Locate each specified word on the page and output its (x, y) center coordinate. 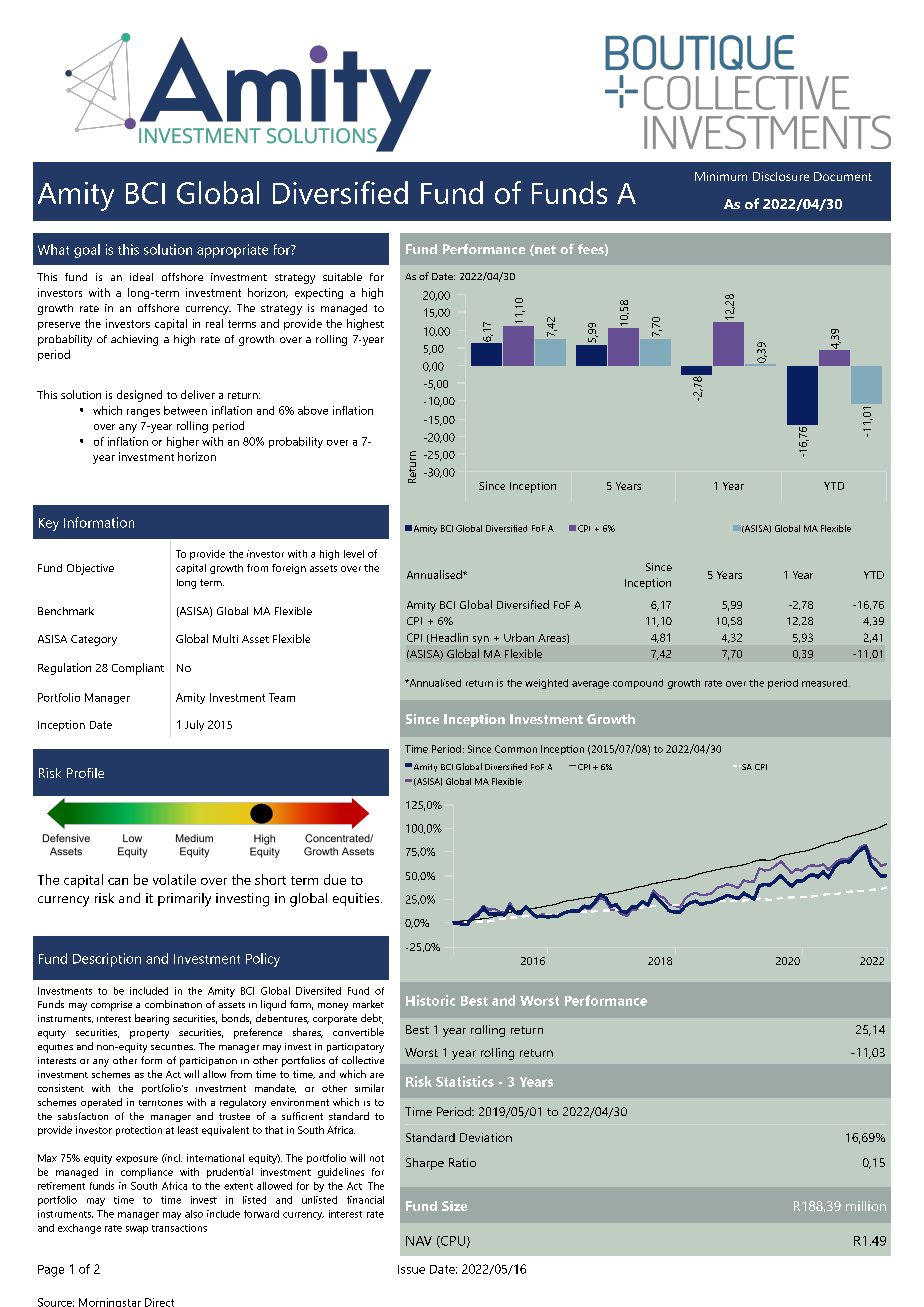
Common (516, 749)
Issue (411, 1269)
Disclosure (781, 176)
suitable (342, 277)
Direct (159, 1302)
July (194, 725)
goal (87, 251)
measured (826, 683)
